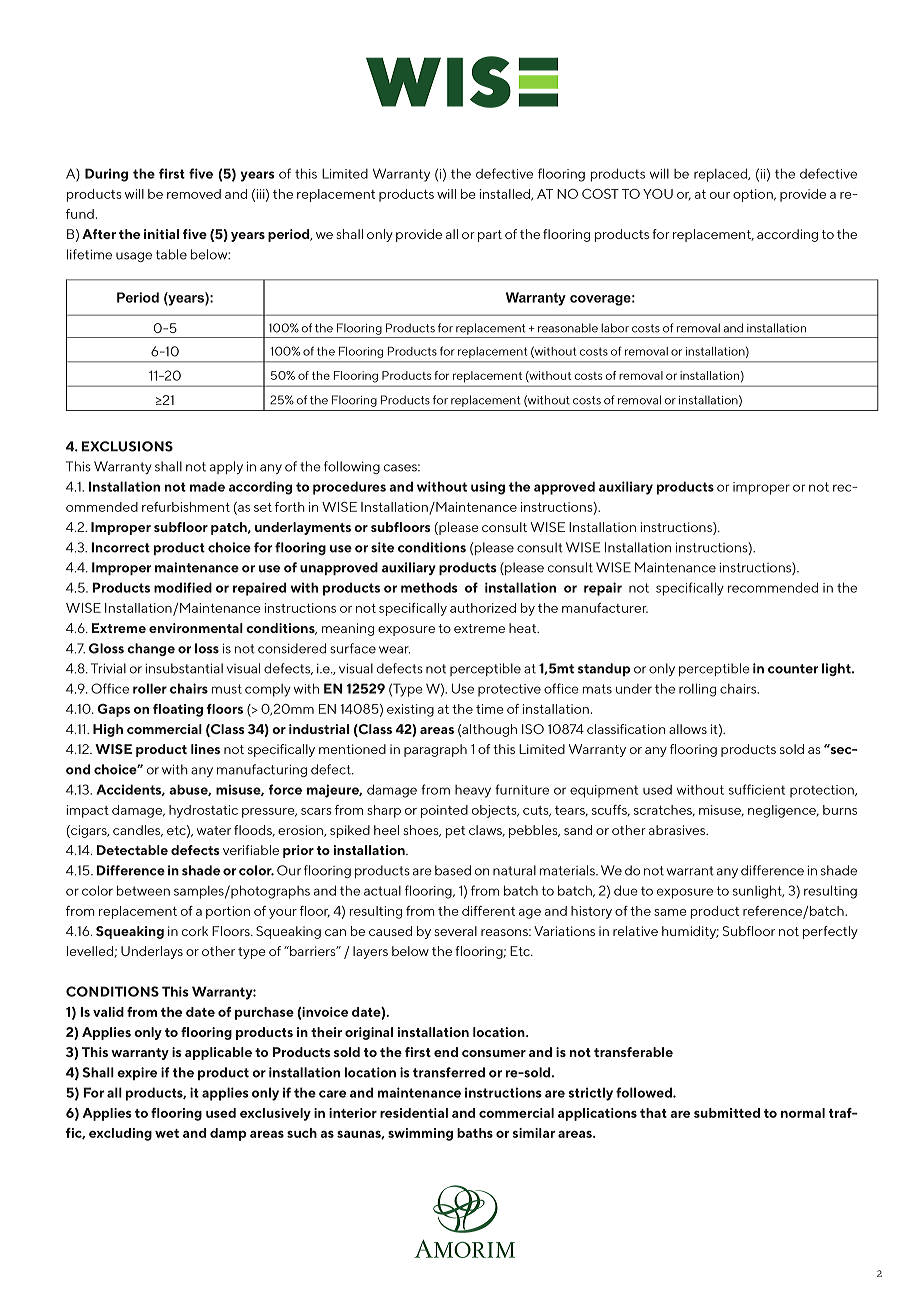 This screenshot has width=924, height=1308. What do you see at coordinates (488, 488) in the screenshot?
I see `using` at bounding box center [488, 488].
